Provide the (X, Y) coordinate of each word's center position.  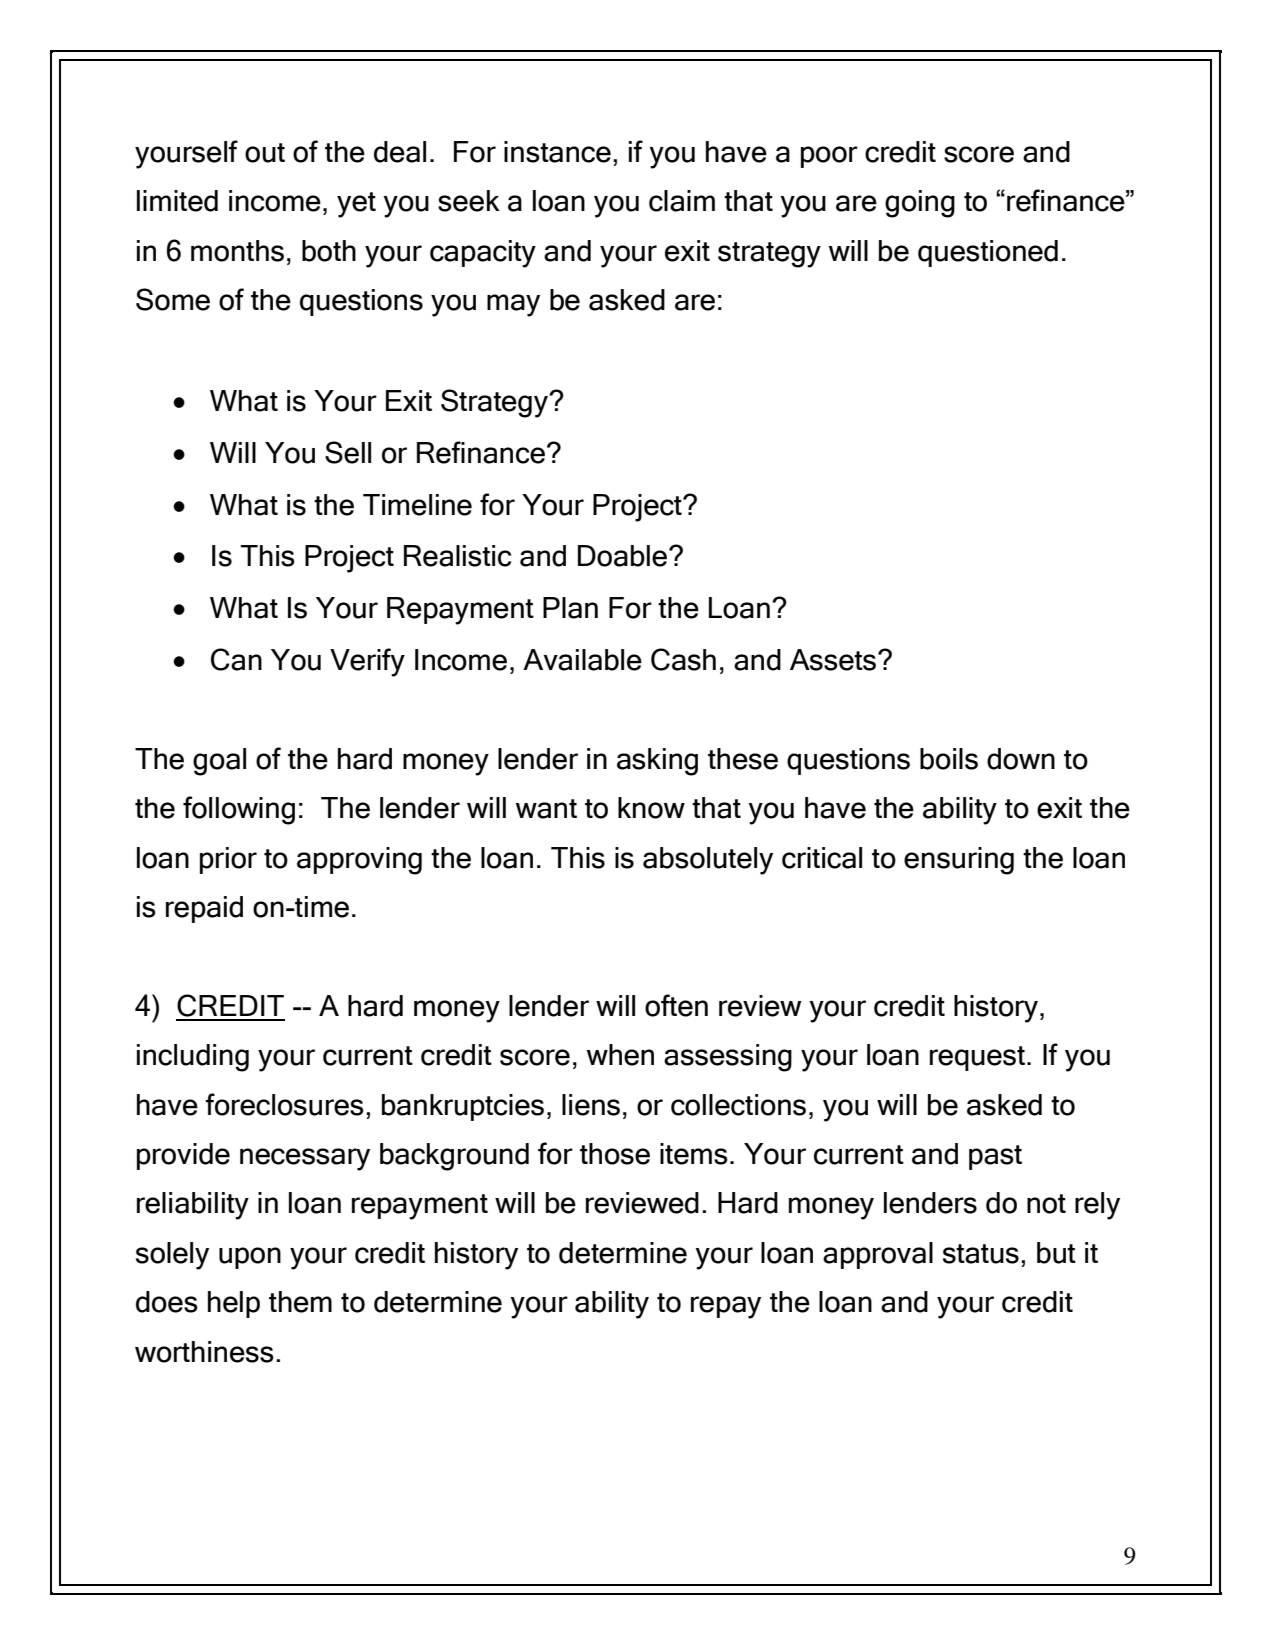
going (920, 204)
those (615, 1154)
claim (682, 201)
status (981, 1254)
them (300, 1302)
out (265, 153)
